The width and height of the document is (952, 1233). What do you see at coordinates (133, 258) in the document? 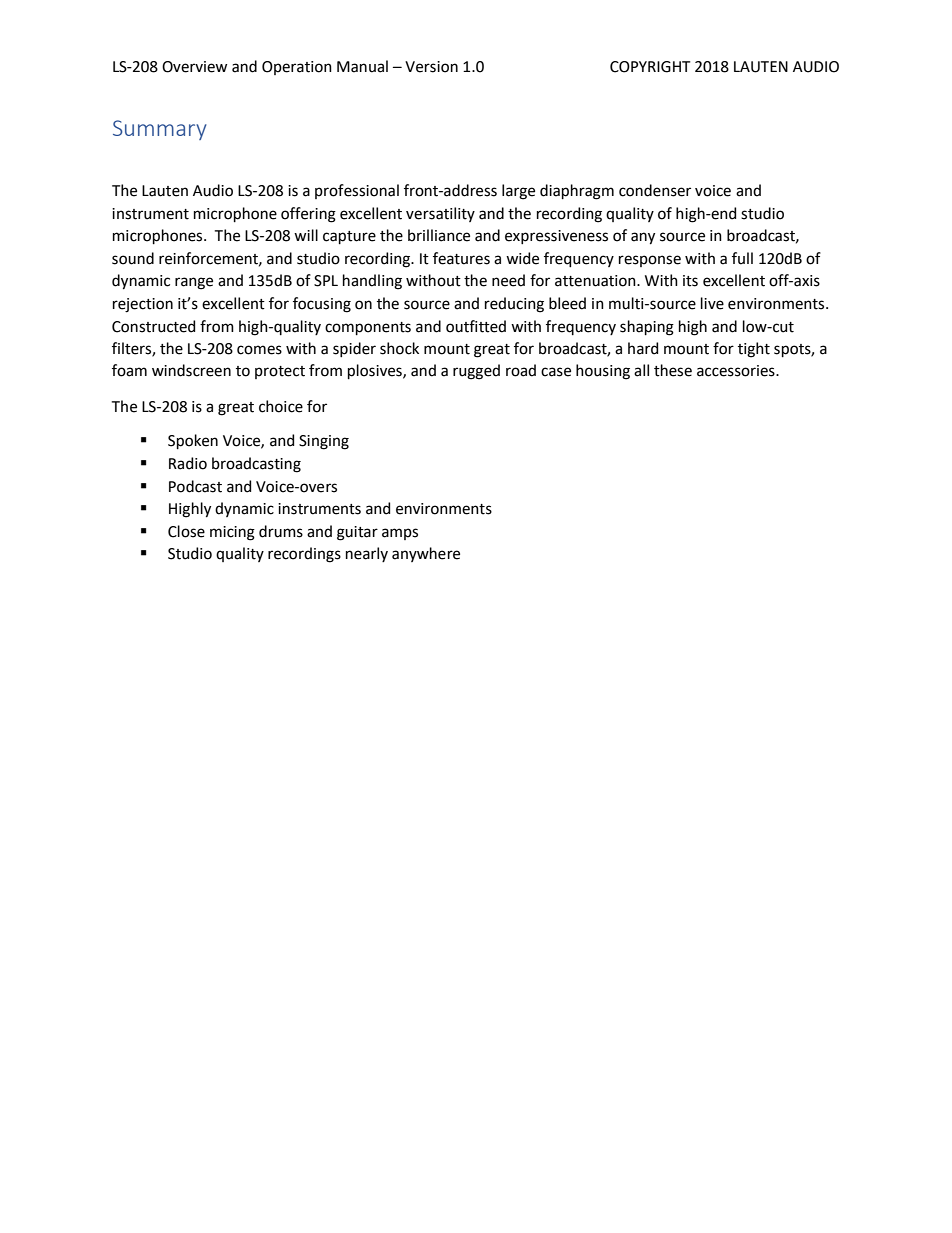
I see `sound` at bounding box center [133, 258].
